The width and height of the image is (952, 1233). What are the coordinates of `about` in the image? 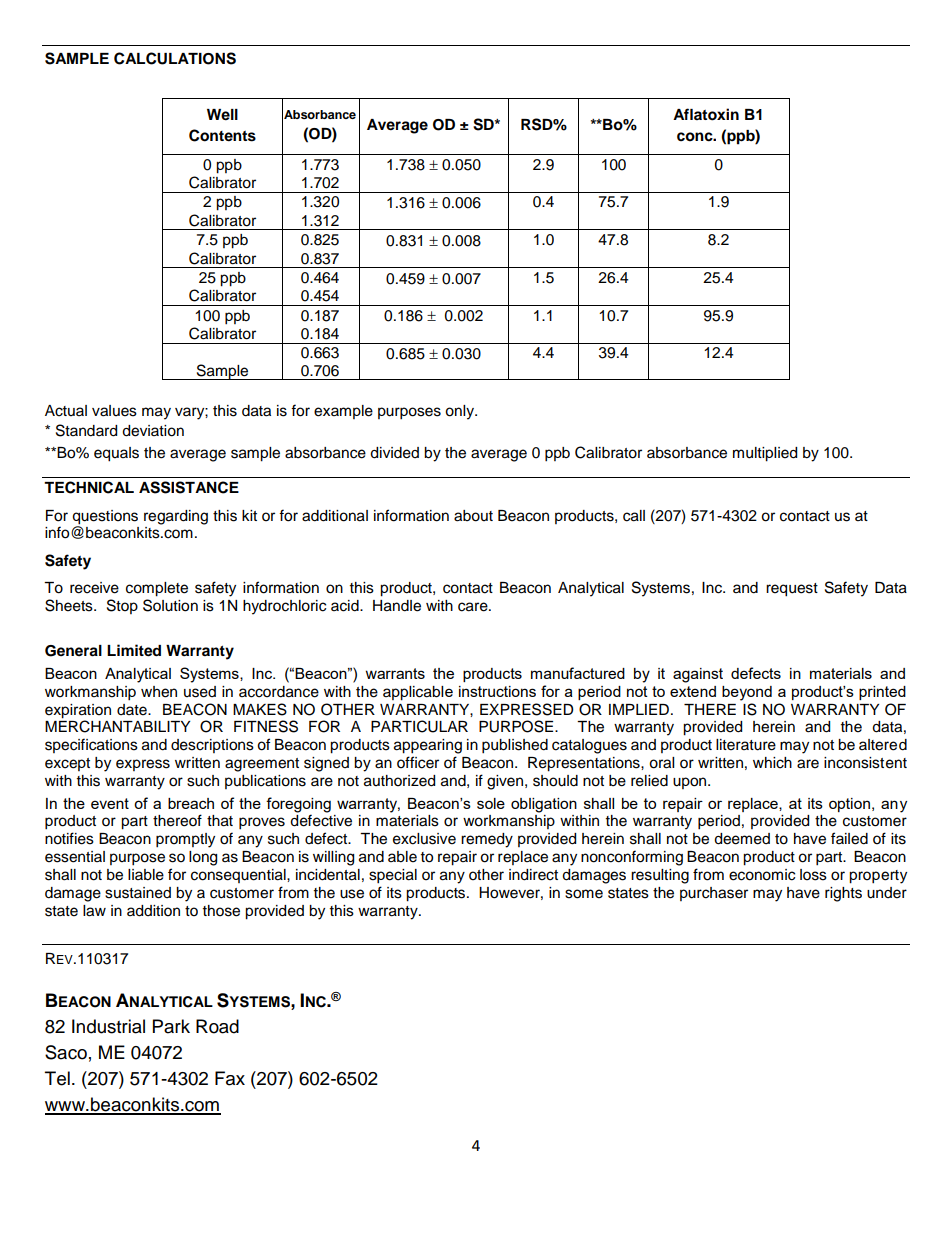 It's located at (473, 516).
